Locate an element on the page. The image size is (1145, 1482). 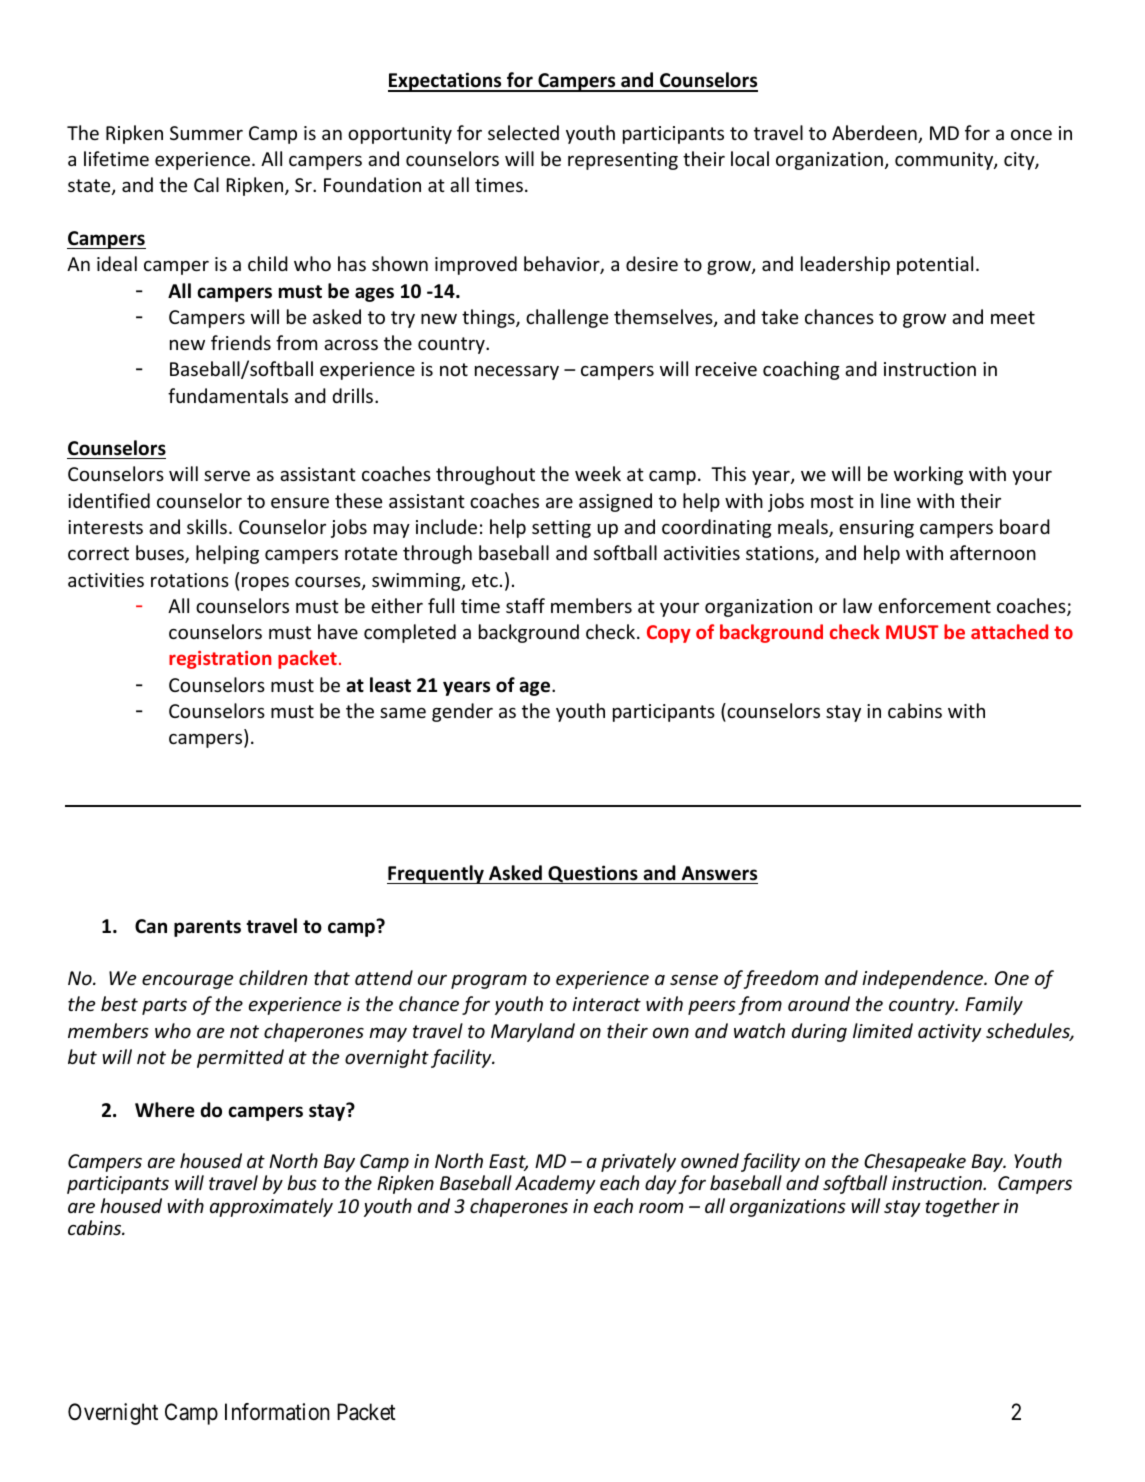
ensuring is located at coordinates (876, 529).
